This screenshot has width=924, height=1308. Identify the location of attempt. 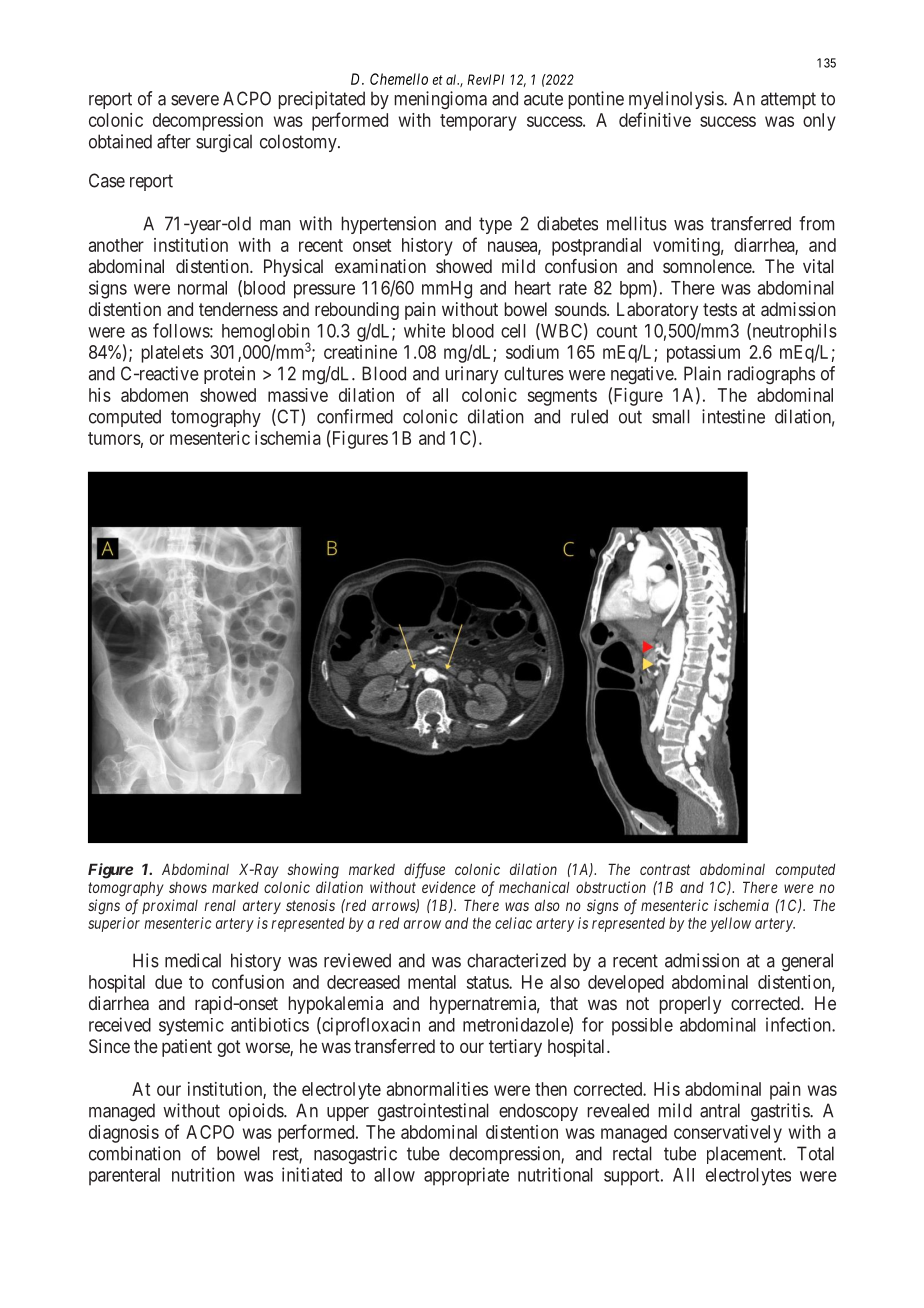
(788, 100).
